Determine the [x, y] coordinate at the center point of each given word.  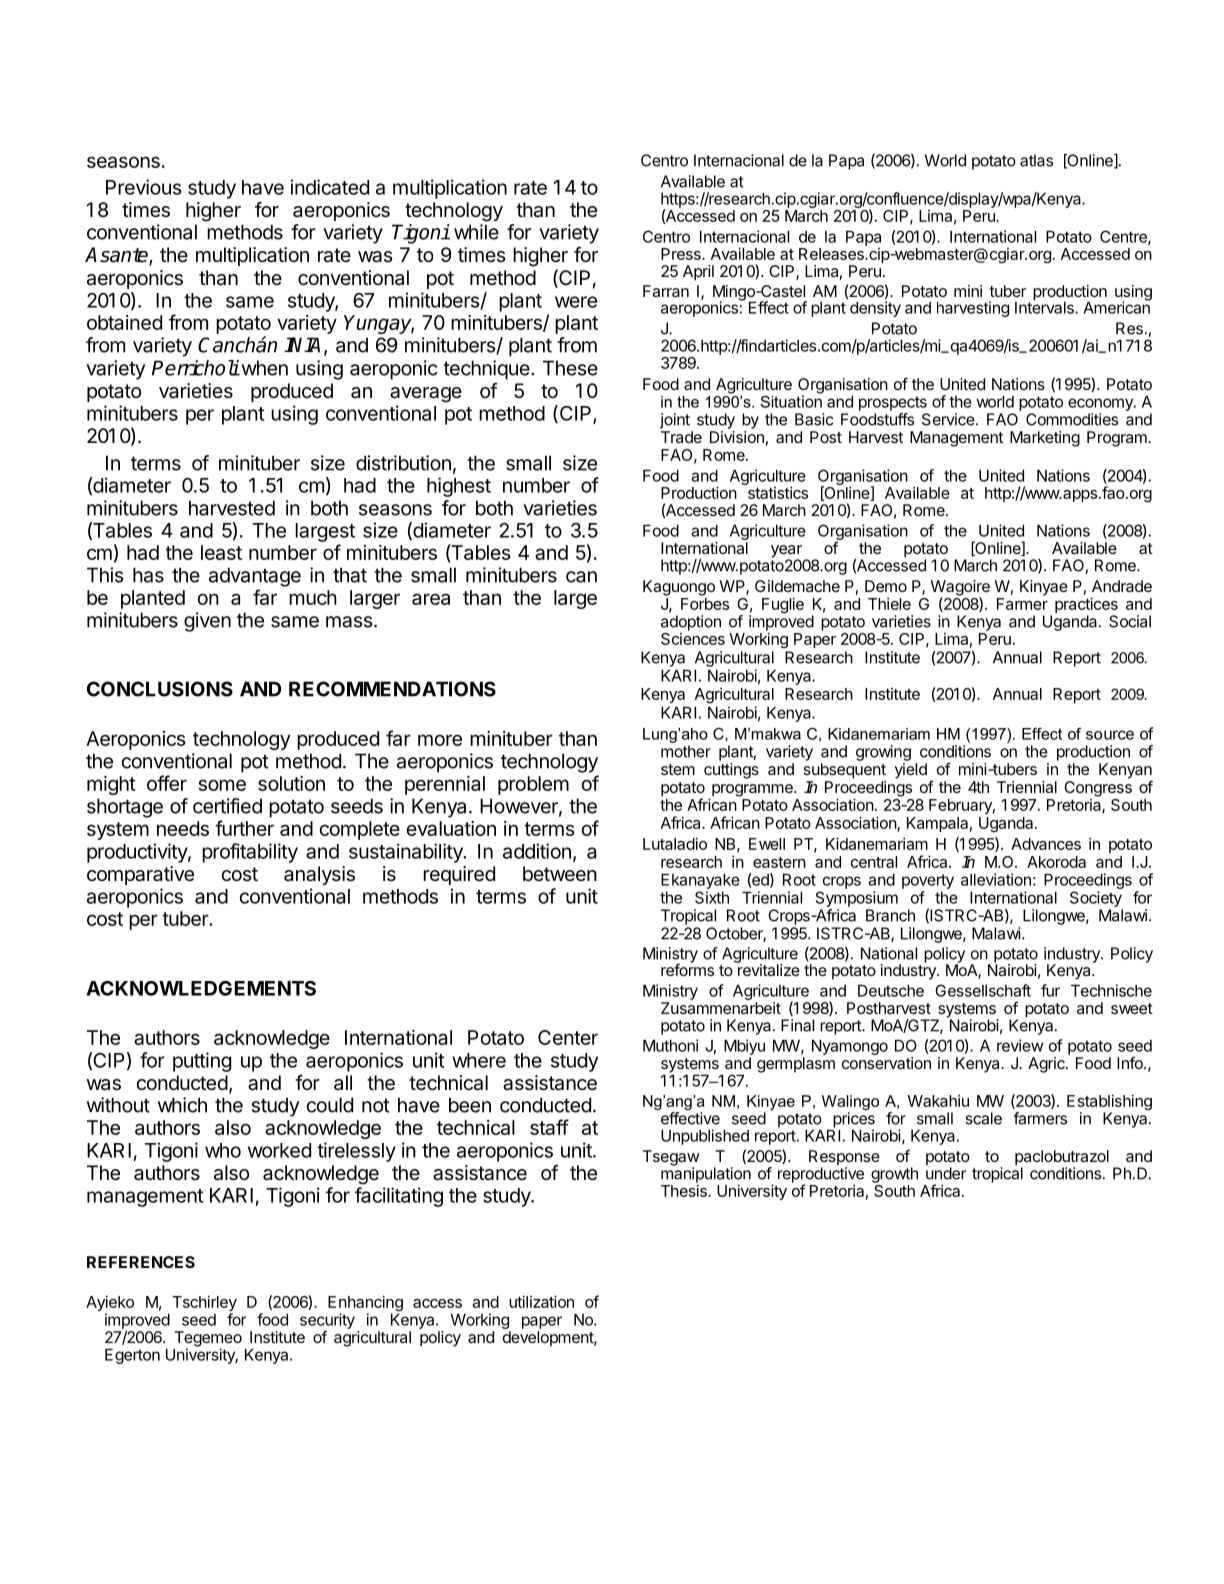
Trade [681, 437]
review [1020, 1045]
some [222, 785]
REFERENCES [141, 1262]
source [1110, 735]
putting [202, 1062]
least [221, 552]
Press [682, 254]
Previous [144, 187]
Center [568, 1037]
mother [686, 751]
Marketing [1045, 439]
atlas [1036, 160]
